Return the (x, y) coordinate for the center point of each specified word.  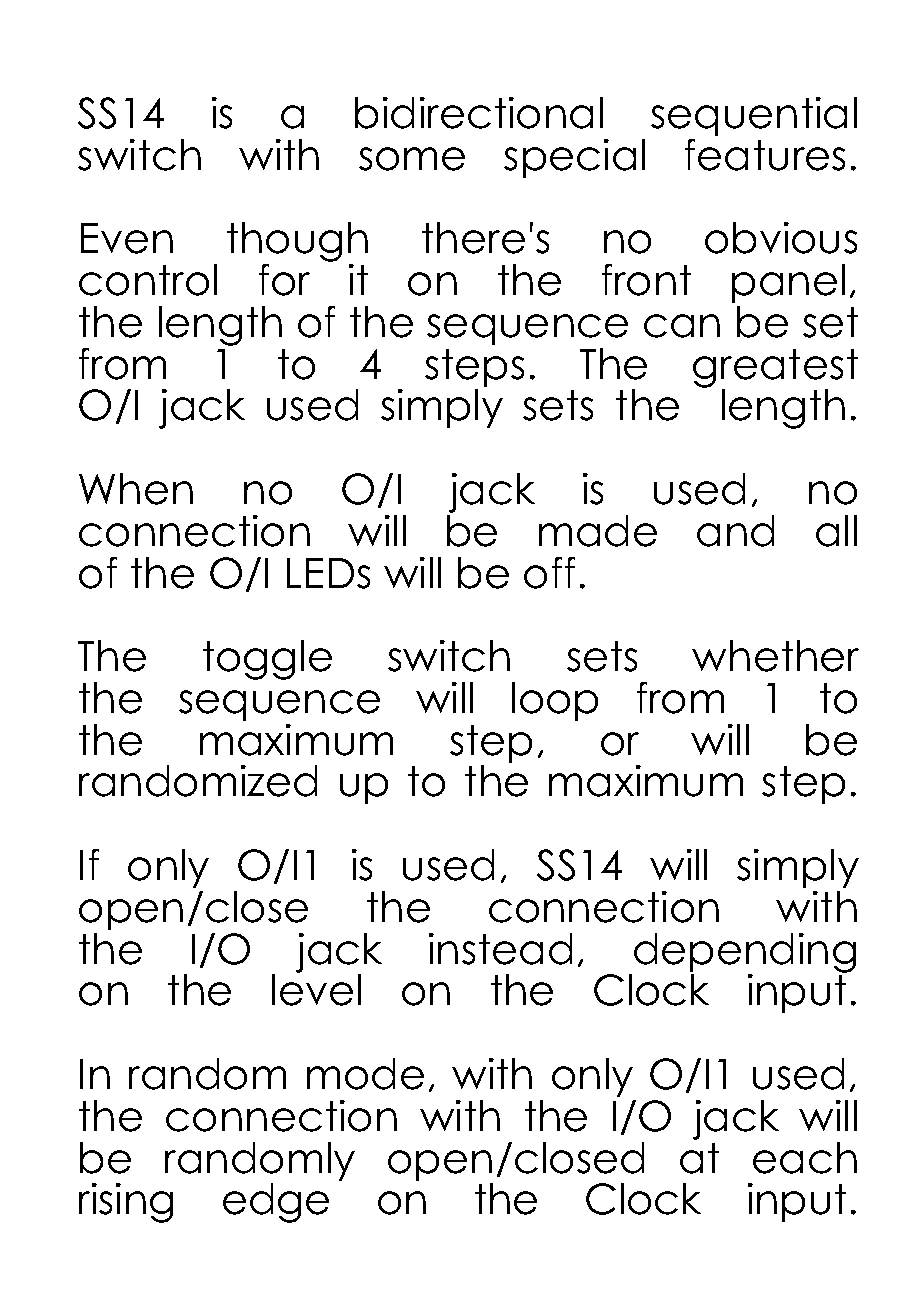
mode (365, 1074)
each (805, 1158)
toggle (267, 660)
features (765, 155)
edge (276, 1203)
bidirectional (479, 113)
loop (555, 701)
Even (127, 238)
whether (775, 656)
